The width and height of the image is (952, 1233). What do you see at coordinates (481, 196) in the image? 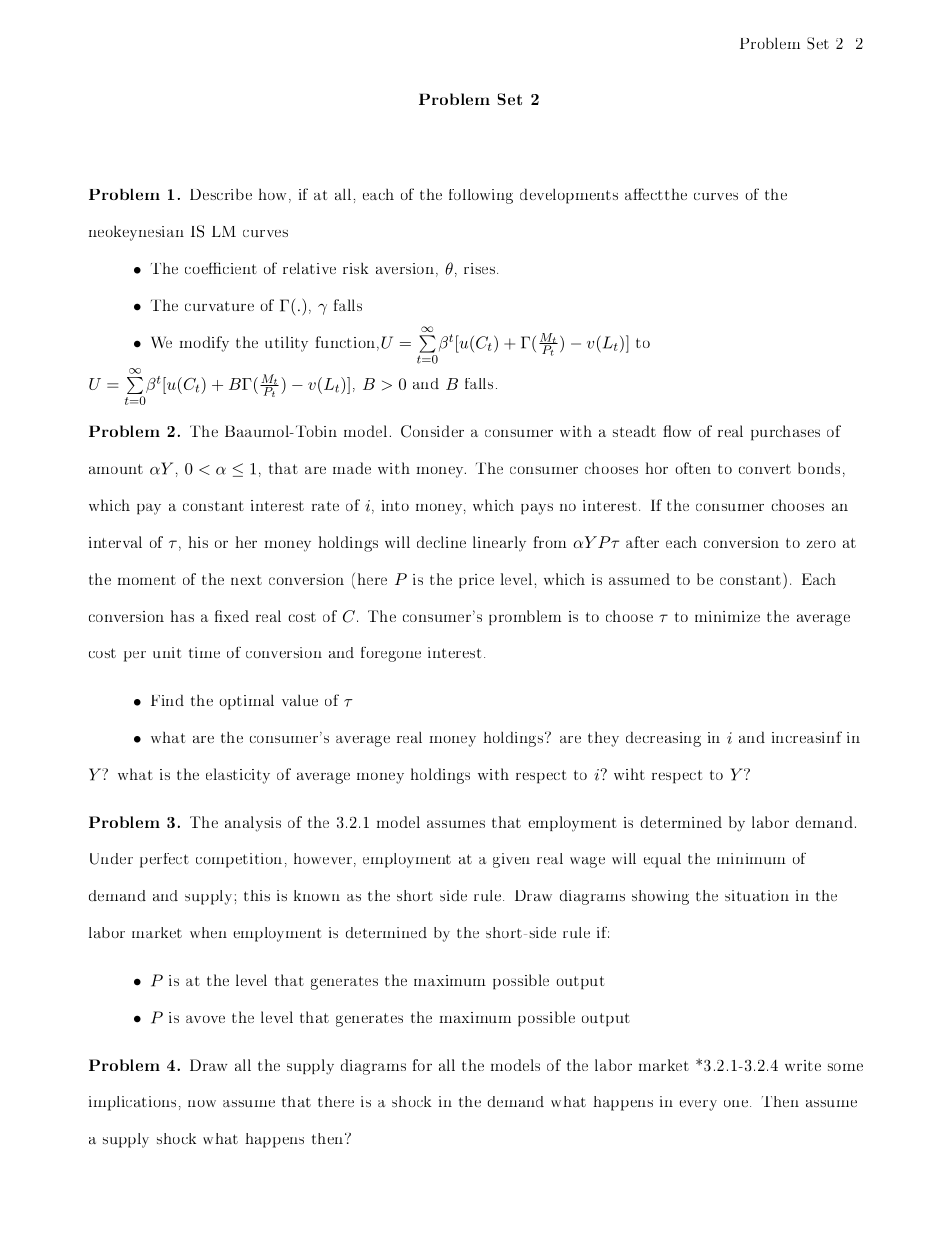
I see `following` at bounding box center [481, 196].
